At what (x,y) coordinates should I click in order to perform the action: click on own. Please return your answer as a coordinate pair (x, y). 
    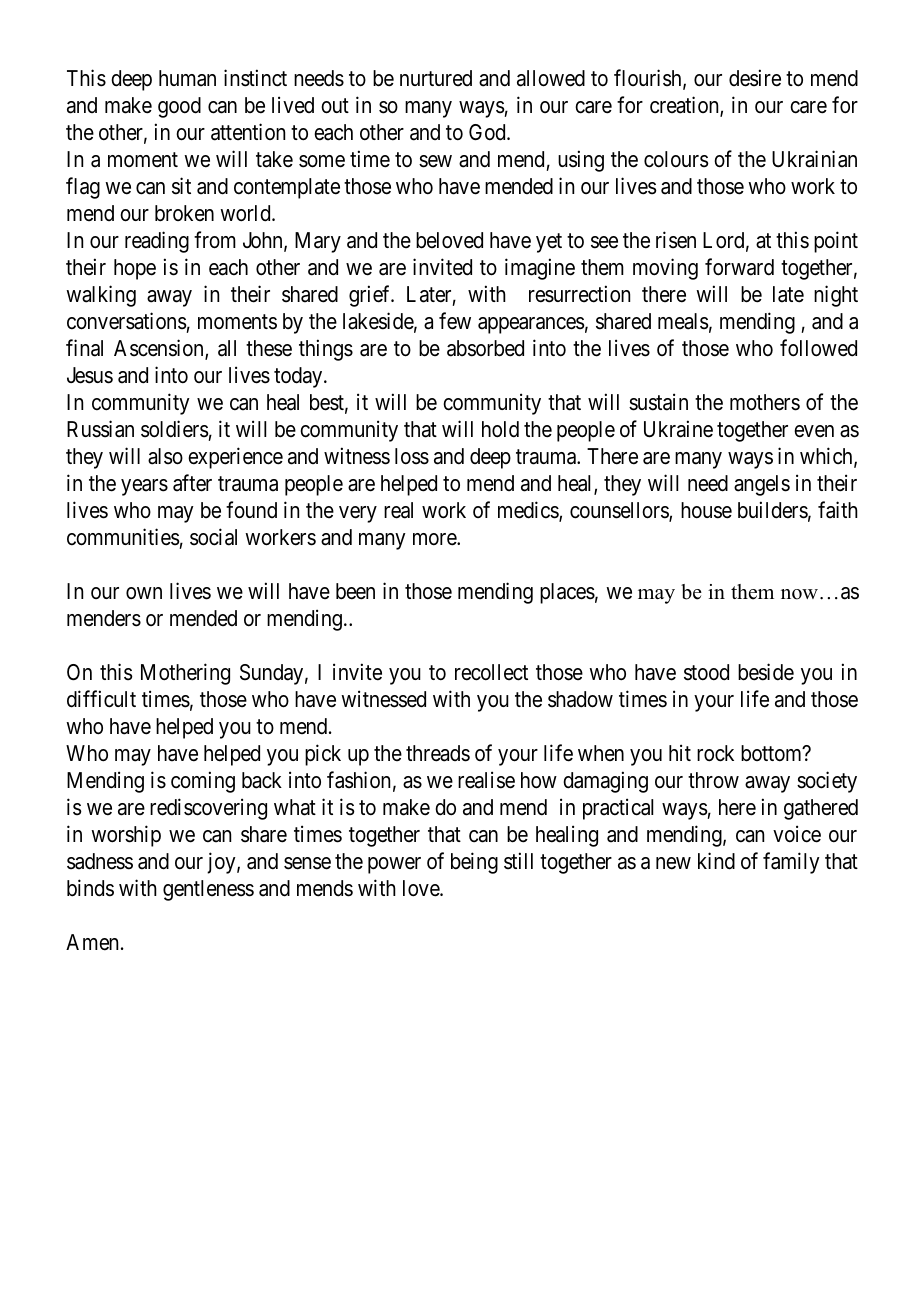
    Looking at the image, I should click on (144, 593).
